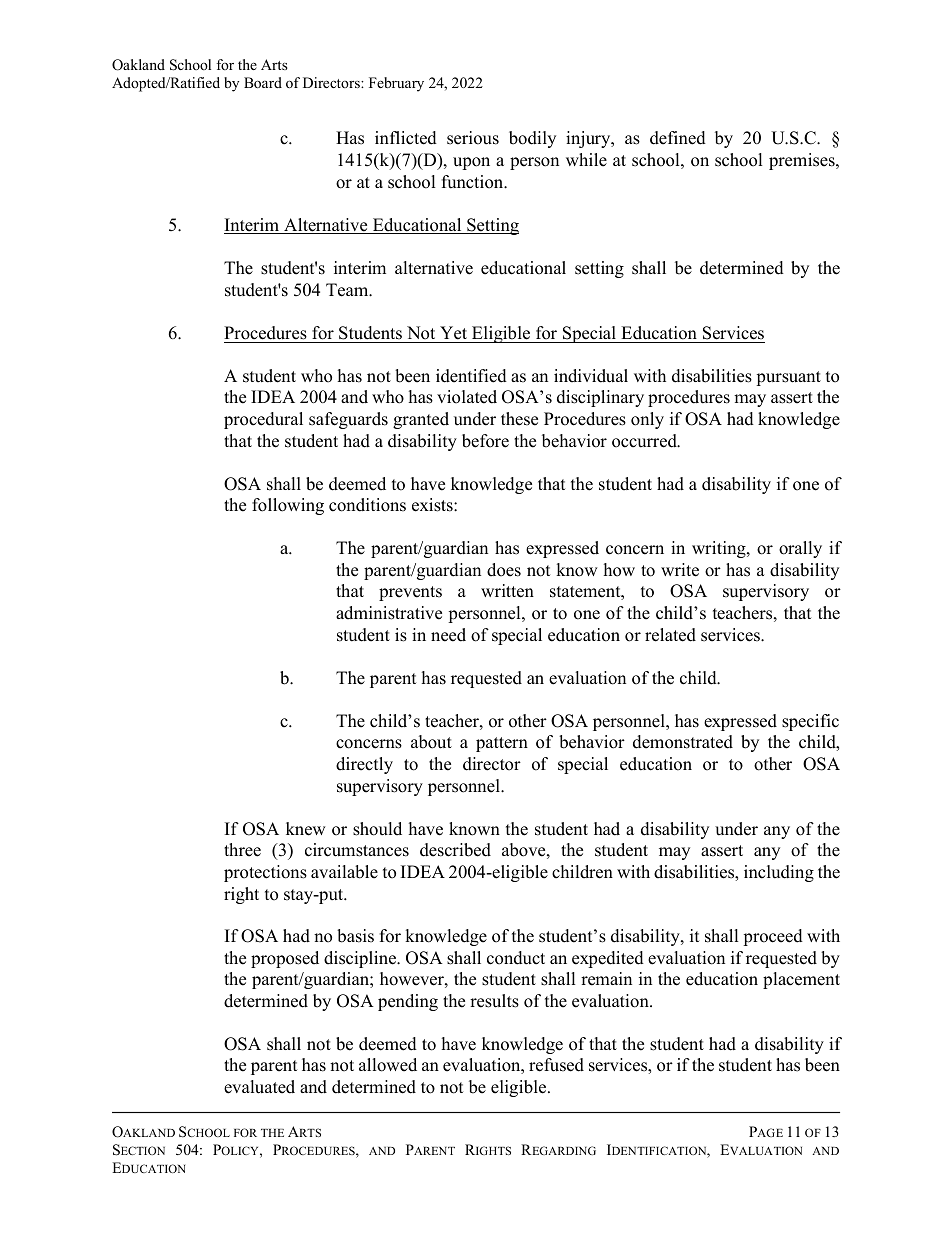 Image resolution: width=952 pixels, height=1233 pixels. What do you see at coordinates (801, 980) in the screenshot?
I see `placement` at bounding box center [801, 980].
